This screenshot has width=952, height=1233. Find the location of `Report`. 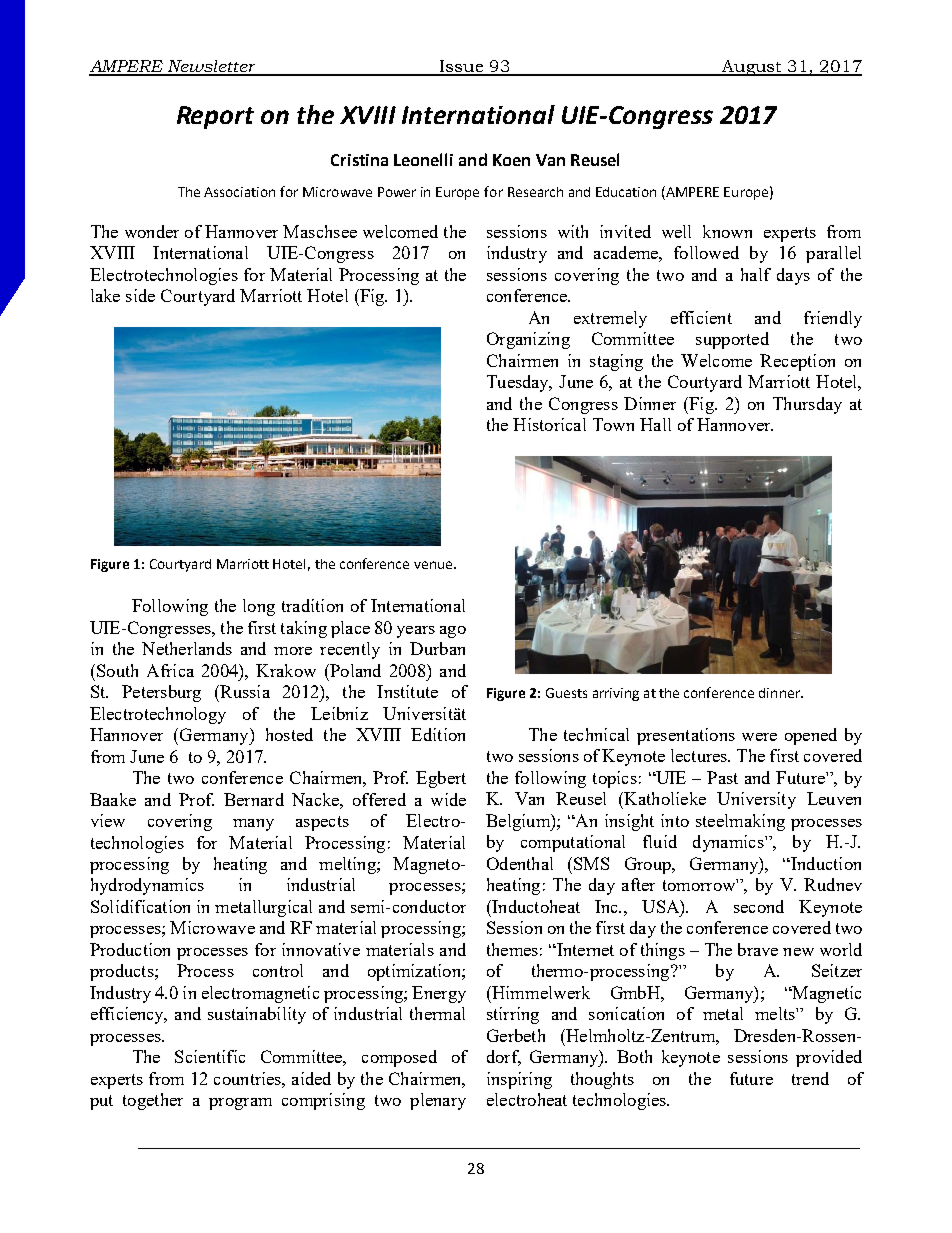

Report is located at coordinates (215, 117).
